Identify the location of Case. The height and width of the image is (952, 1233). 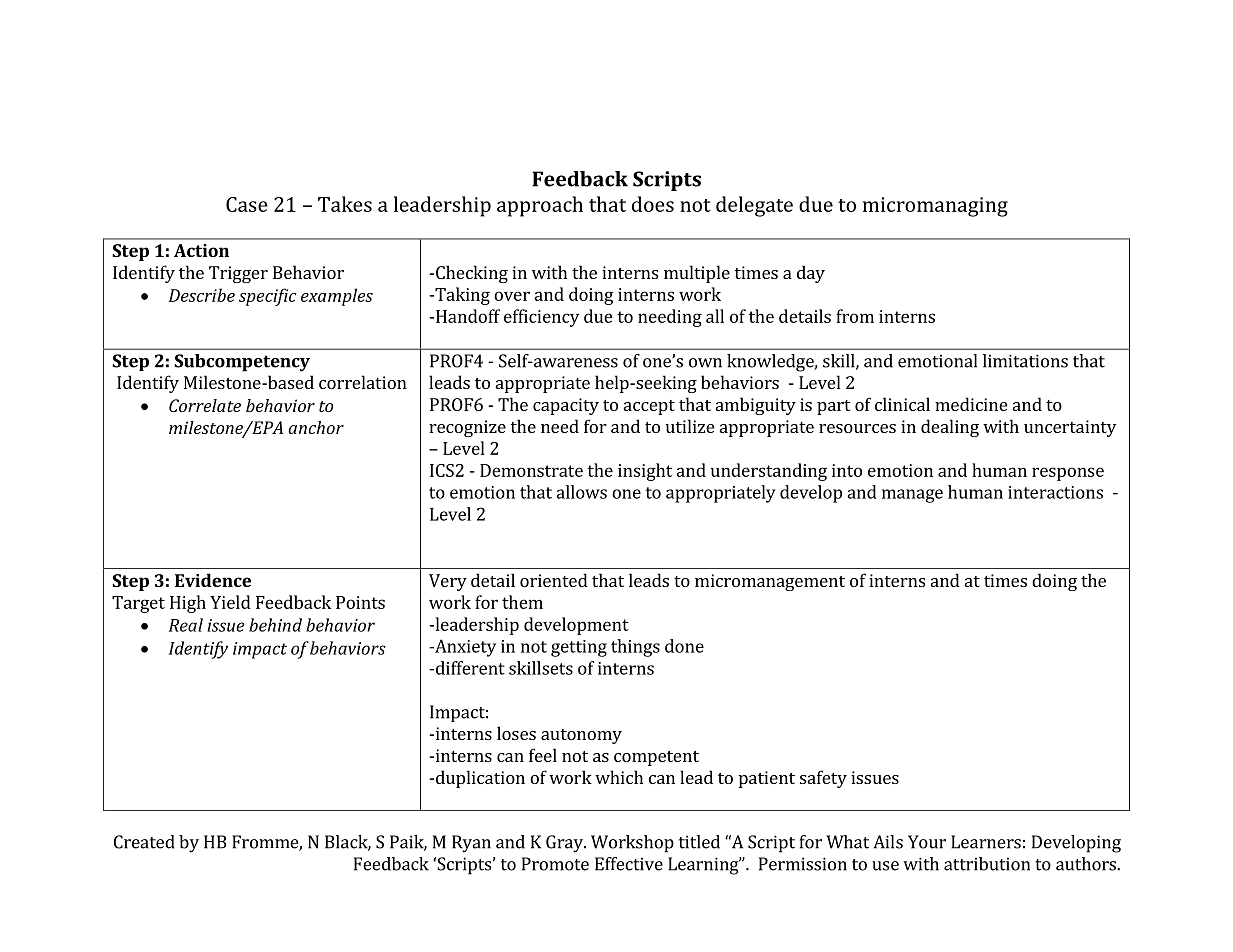
(247, 204).
